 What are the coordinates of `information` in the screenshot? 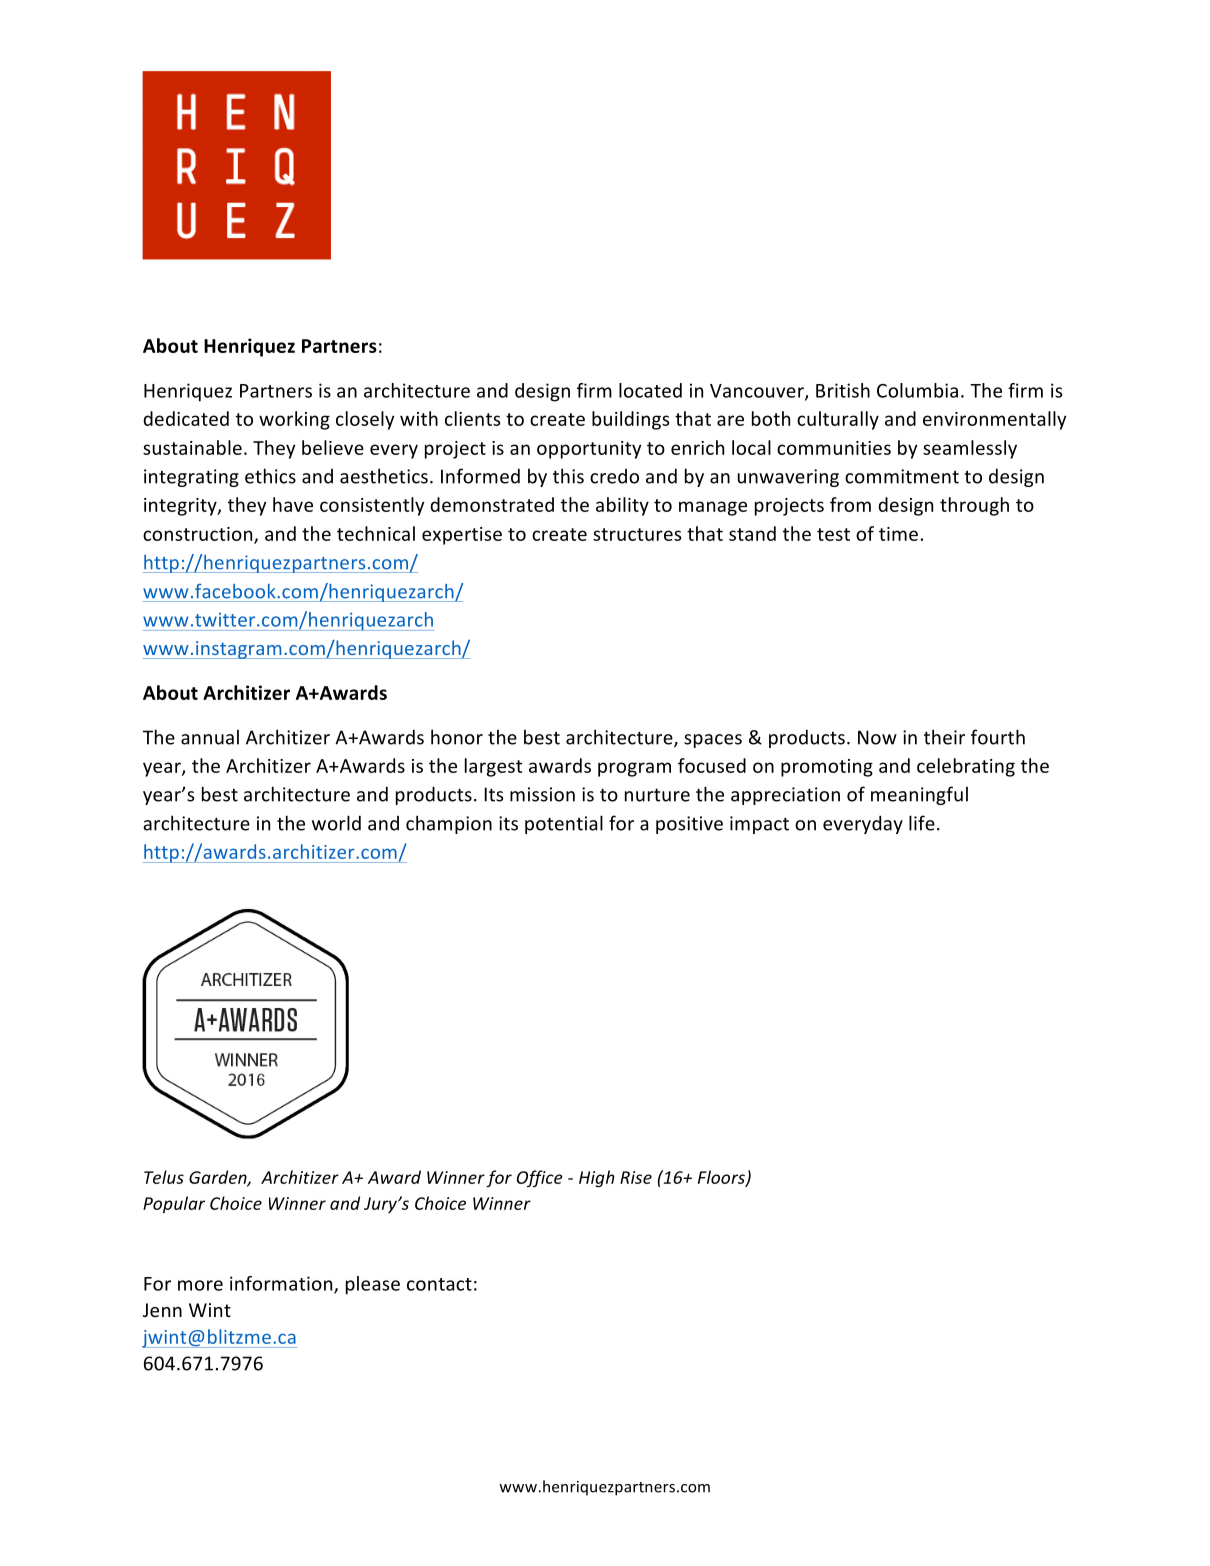 It's located at (282, 1284).
